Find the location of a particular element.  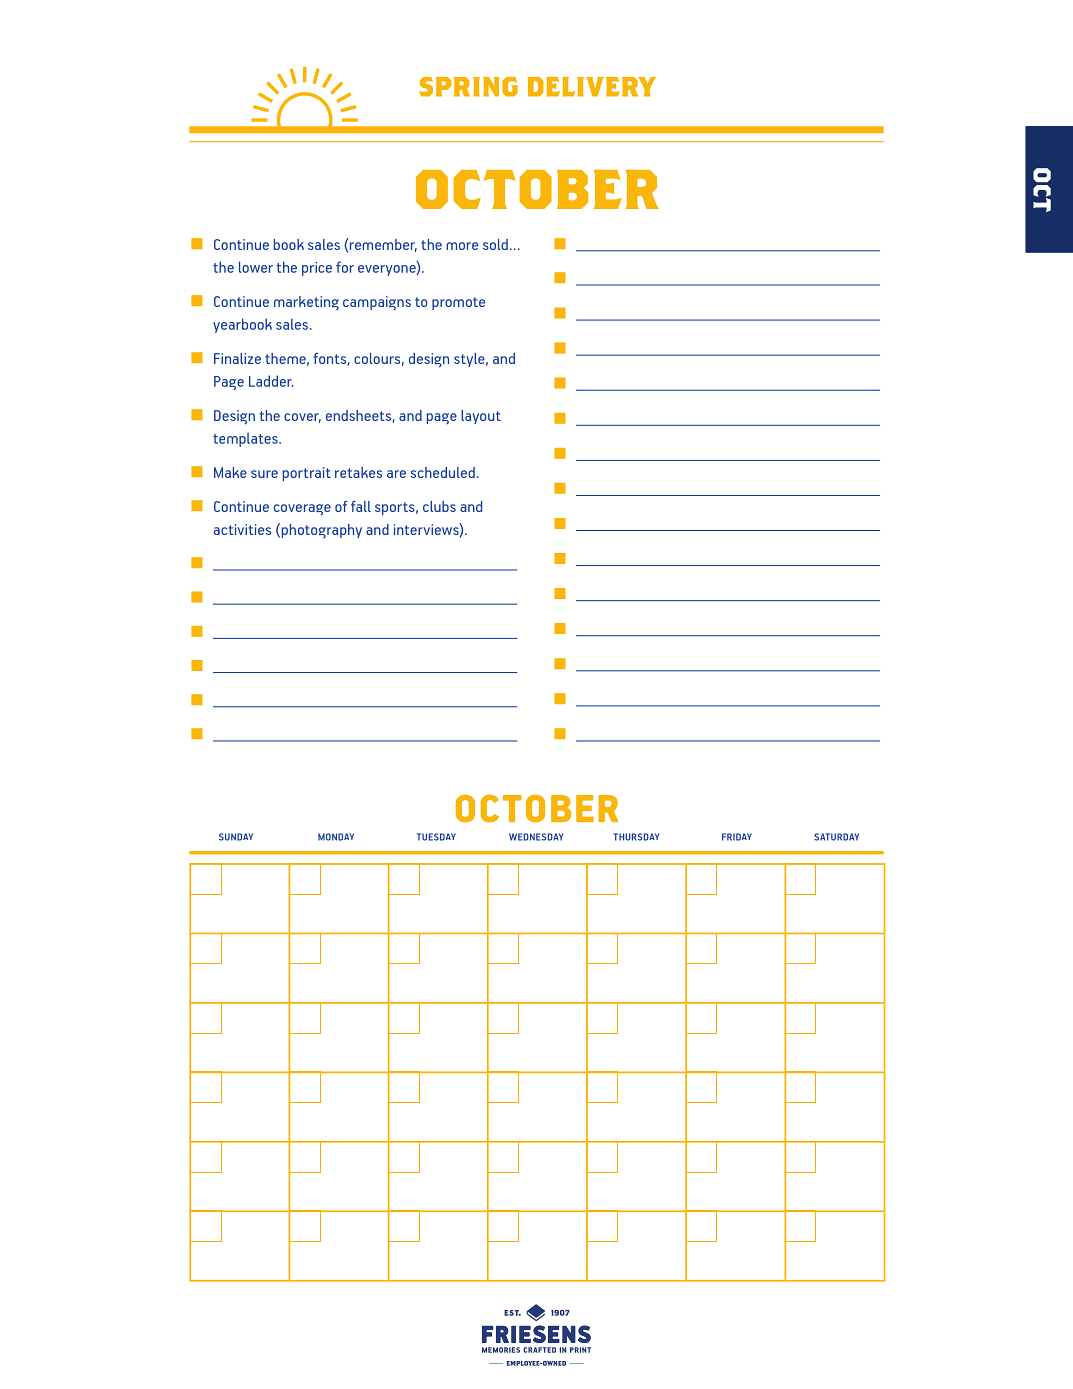

DELIVERY is located at coordinates (591, 87).
